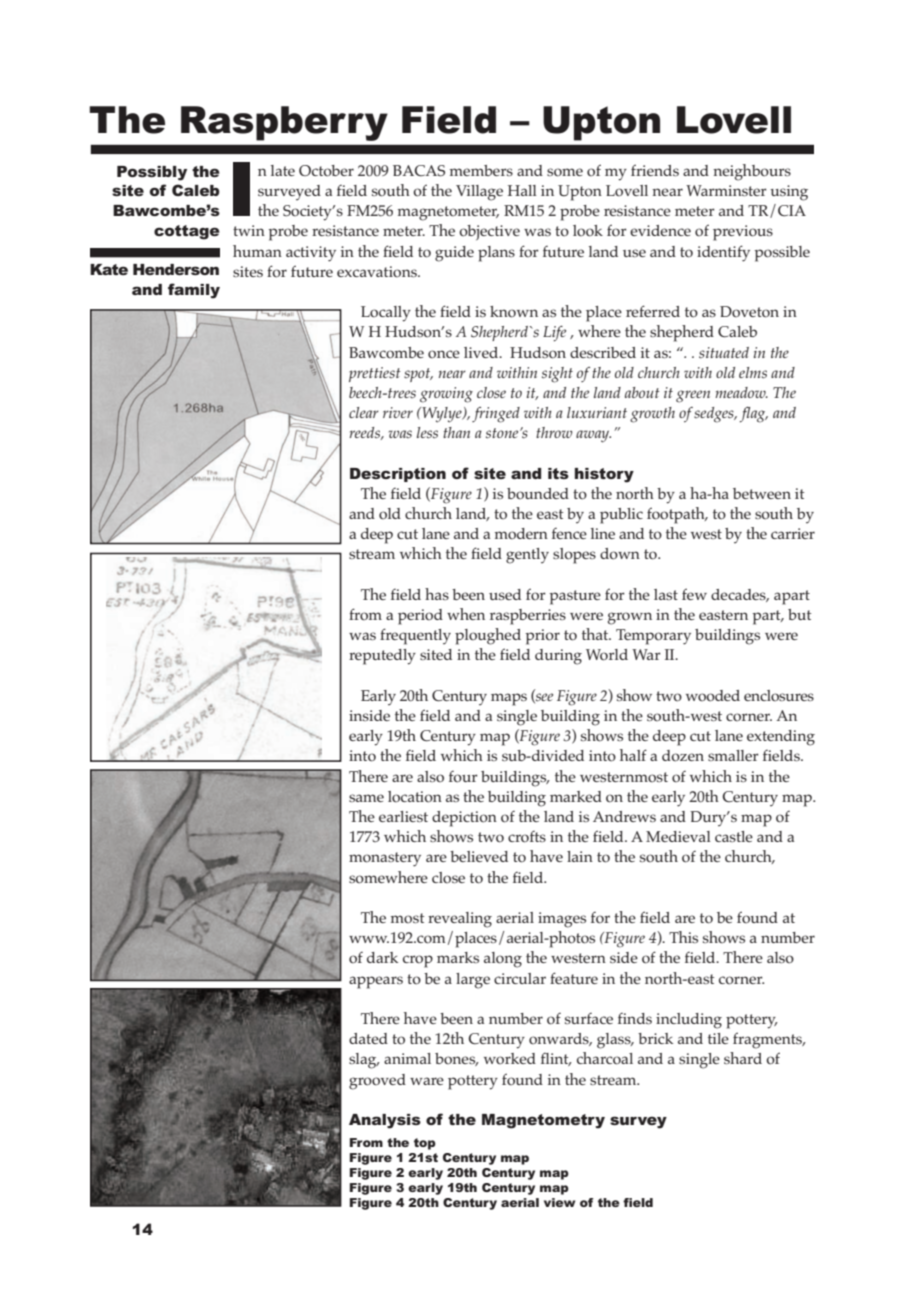 The image size is (924, 1308). I want to click on neighbours, so click(752, 172).
